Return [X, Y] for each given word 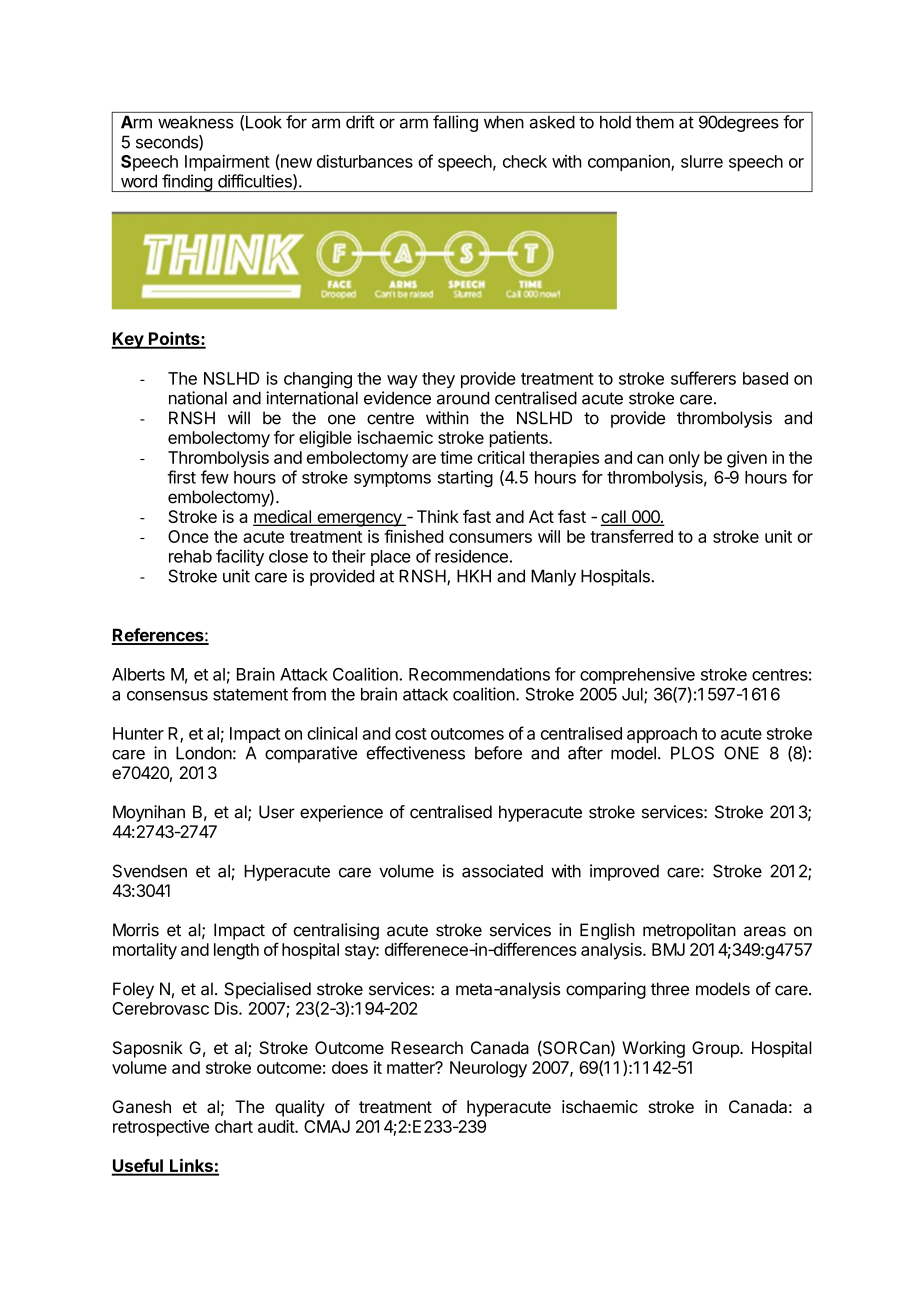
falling [455, 123]
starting [465, 478]
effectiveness [415, 753]
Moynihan [149, 813]
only [684, 459]
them [655, 122]
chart [234, 1126]
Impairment [227, 163]
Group [716, 1049]
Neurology [488, 1069]
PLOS [692, 753]
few [215, 477]
